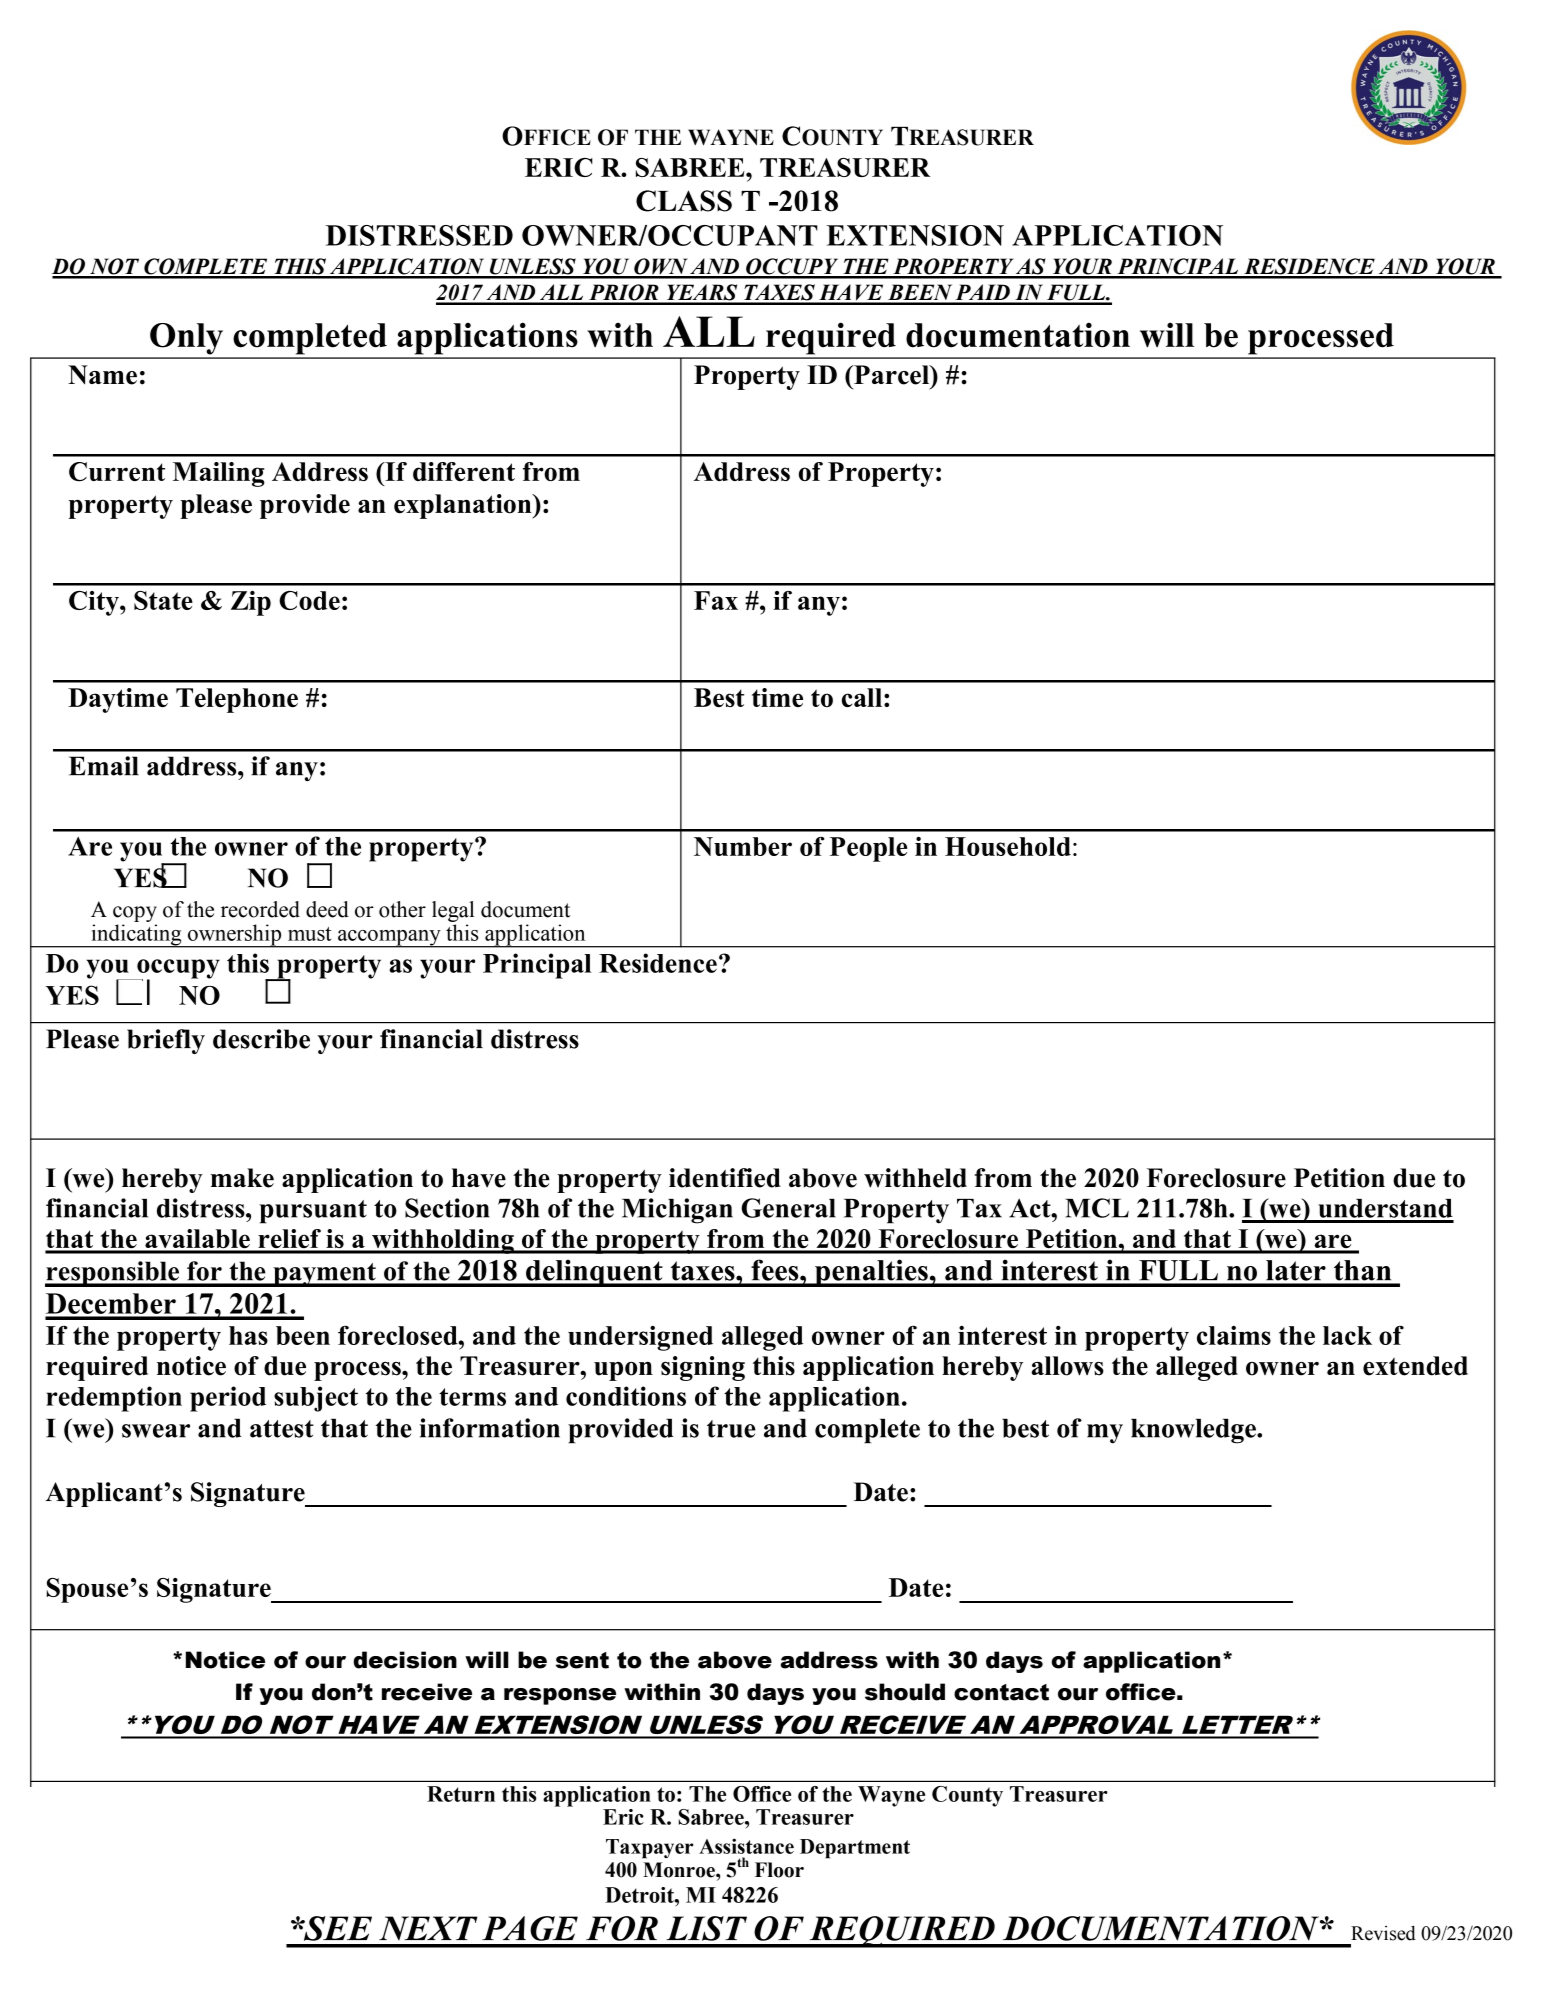 The width and height of the screenshot is (1543, 1997). What do you see at coordinates (703, 1368) in the screenshot?
I see `signing` at bounding box center [703, 1368].
